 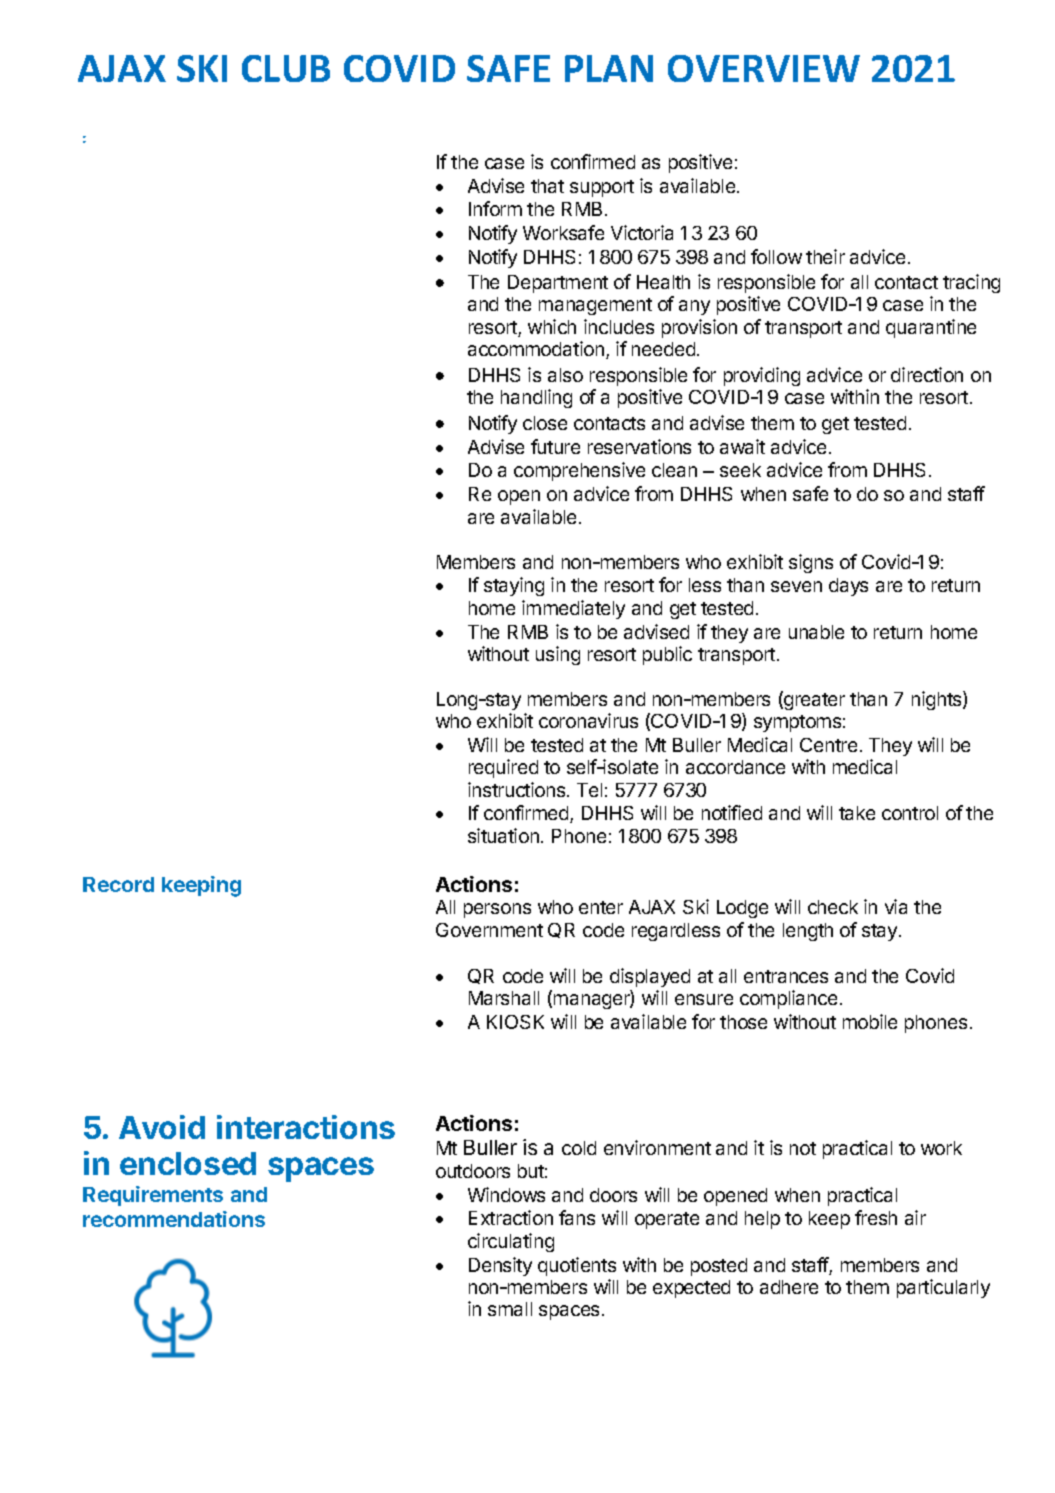 I want to click on recommendations, so click(x=174, y=1219).
